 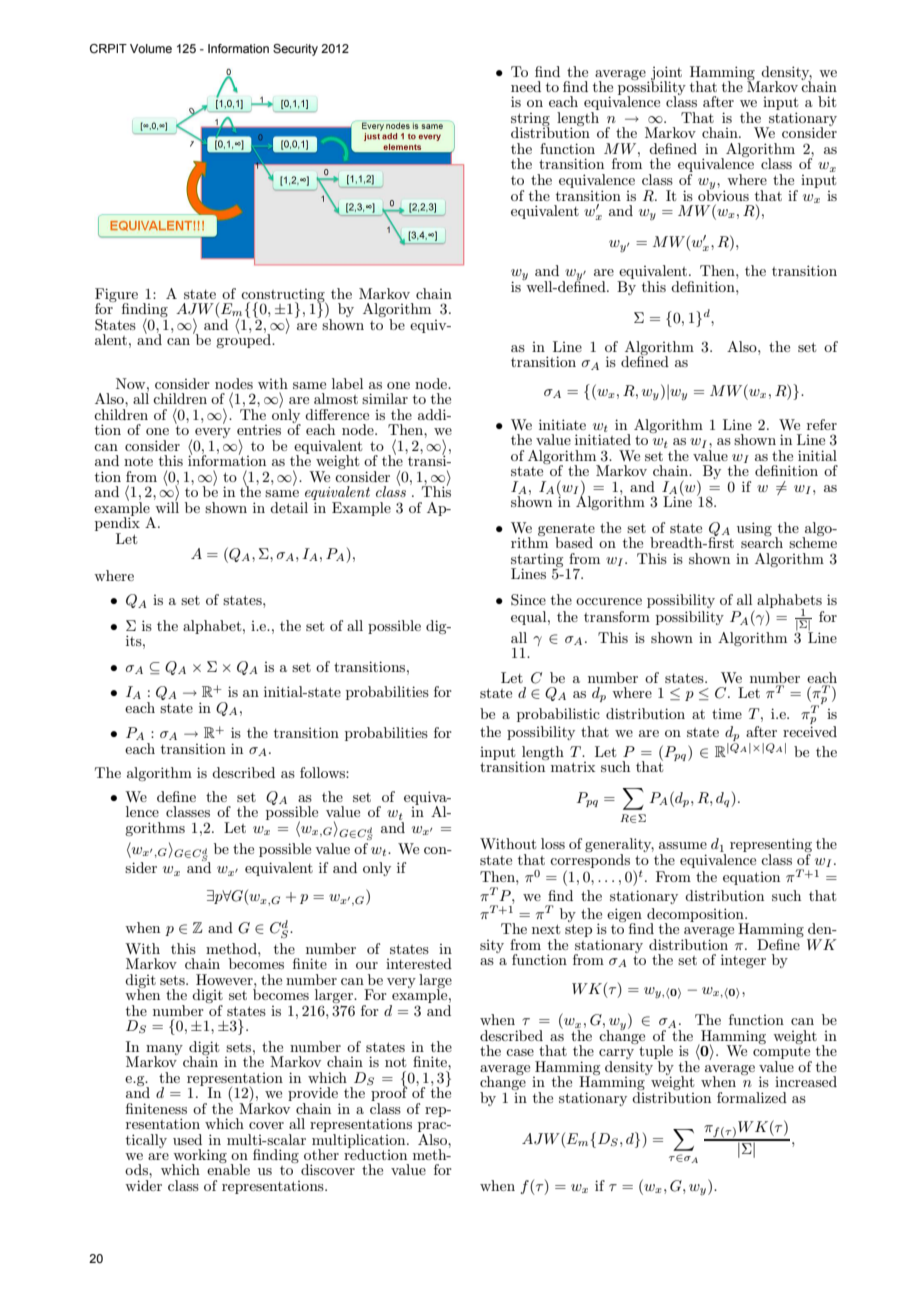 What do you see at coordinates (528, 600) in the image?
I see `Since` at bounding box center [528, 600].
